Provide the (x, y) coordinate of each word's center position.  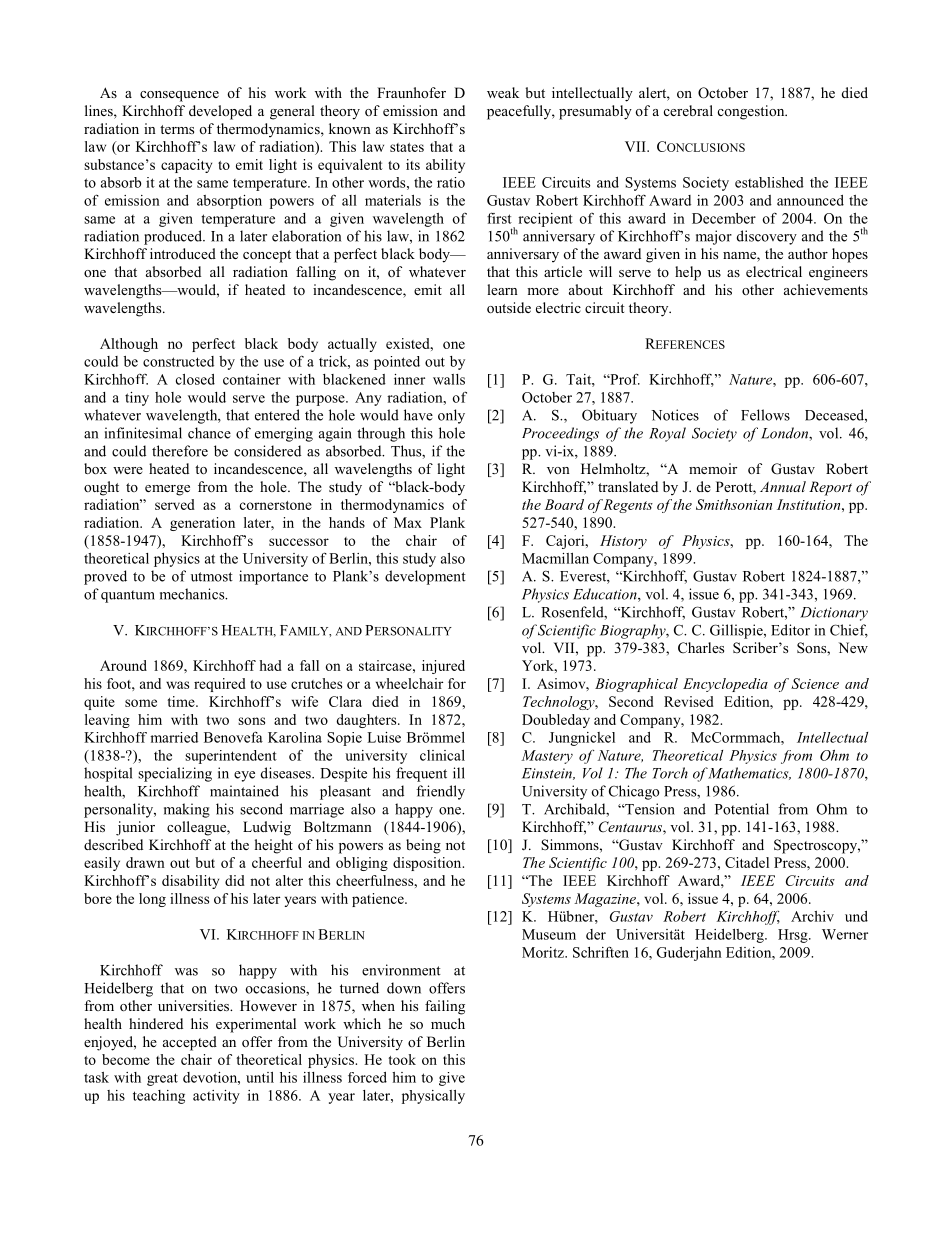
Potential (742, 809)
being (423, 846)
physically (433, 1097)
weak (503, 92)
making (187, 810)
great (162, 1079)
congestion (752, 112)
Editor (790, 630)
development (425, 577)
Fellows (765, 415)
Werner (845, 934)
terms (177, 129)
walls (449, 379)
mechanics (193, 594)
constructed (178, 361)
